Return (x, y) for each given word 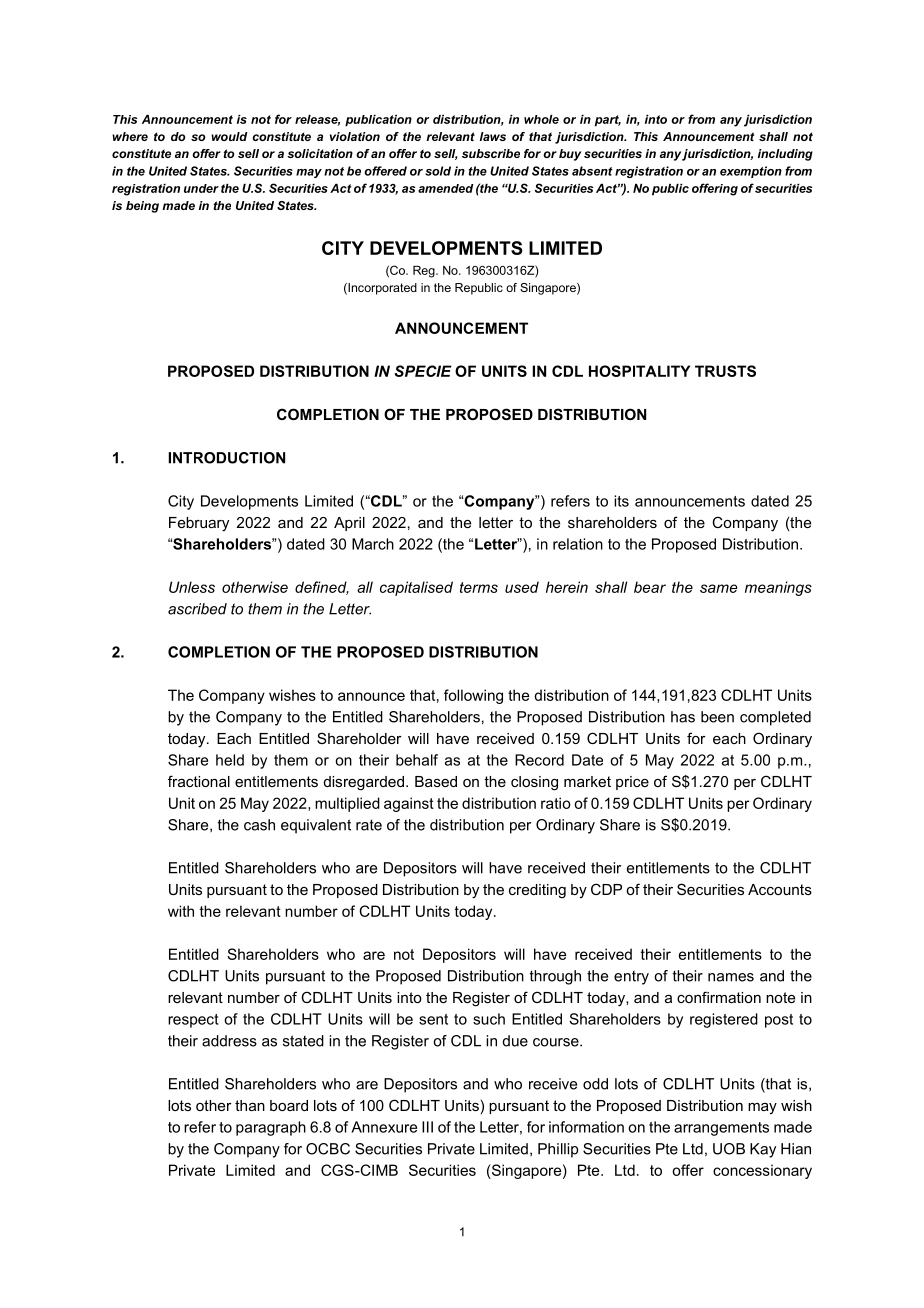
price (632, 783)
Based (436, 781)
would (229, 136)
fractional (199, 781)
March (373, 544)
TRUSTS (725, 371)
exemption (751, 172)
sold (438, 171)
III (427, 1127)
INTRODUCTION (227, 458)
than (250, 1105)
